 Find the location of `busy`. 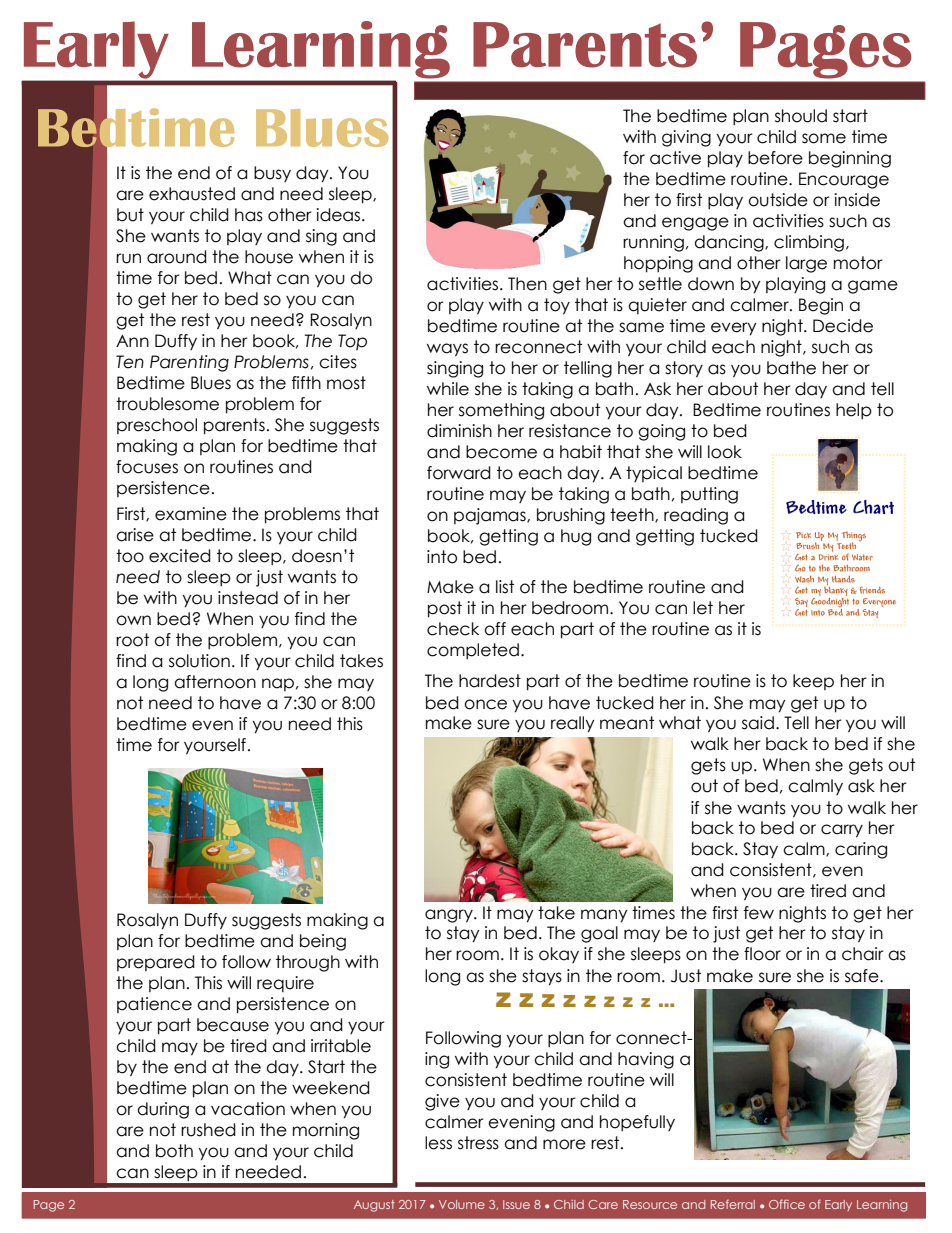

busy is located at coordinates (272, 174).
